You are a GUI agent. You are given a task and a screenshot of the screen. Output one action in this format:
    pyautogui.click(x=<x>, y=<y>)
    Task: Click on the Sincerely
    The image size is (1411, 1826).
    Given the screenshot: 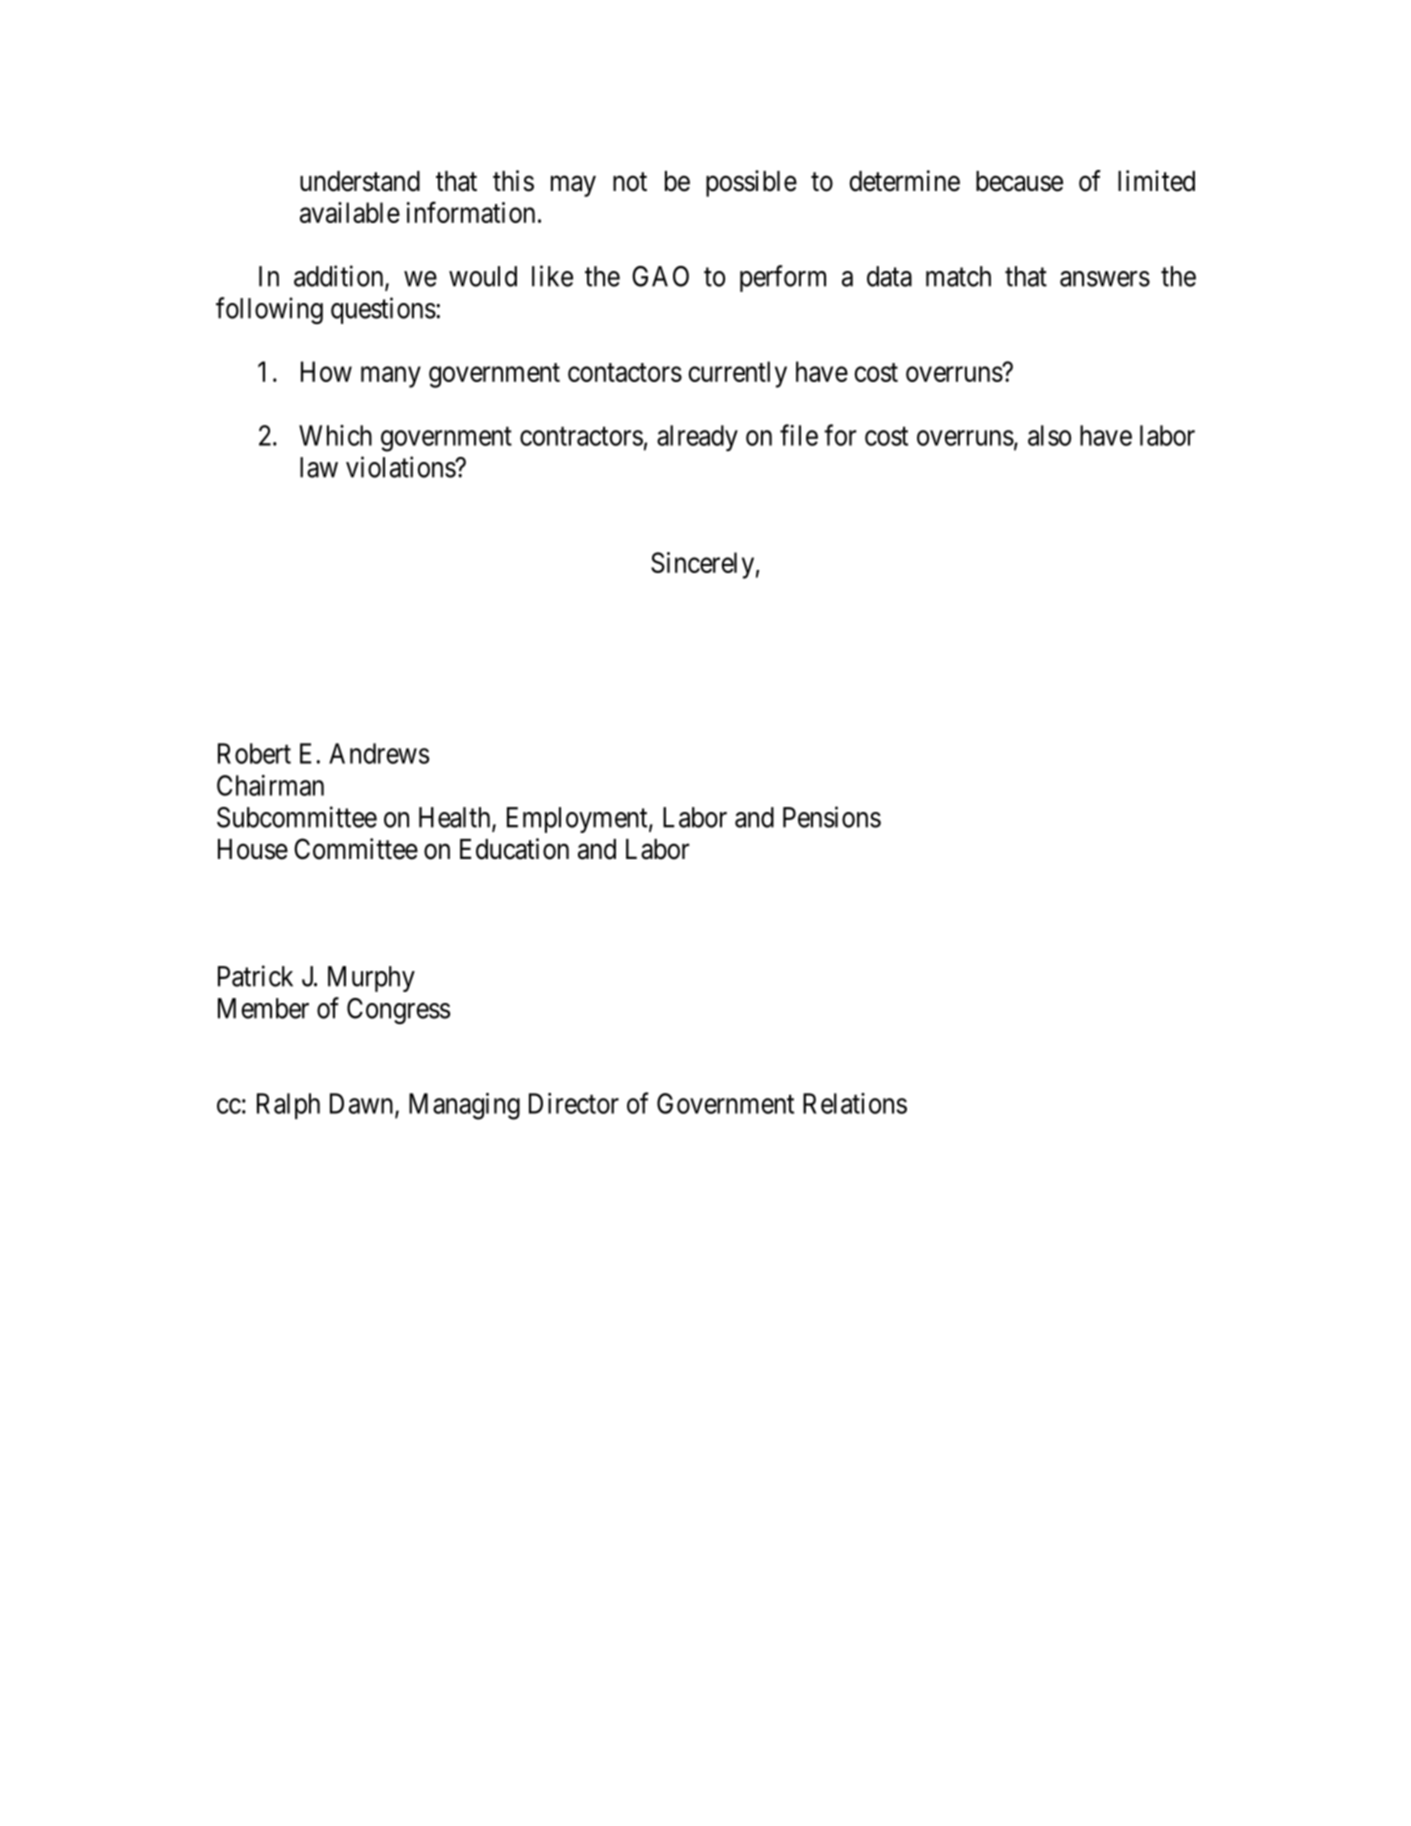 What is the action you would take?
    pyautogui.click(x=702, y=565)
